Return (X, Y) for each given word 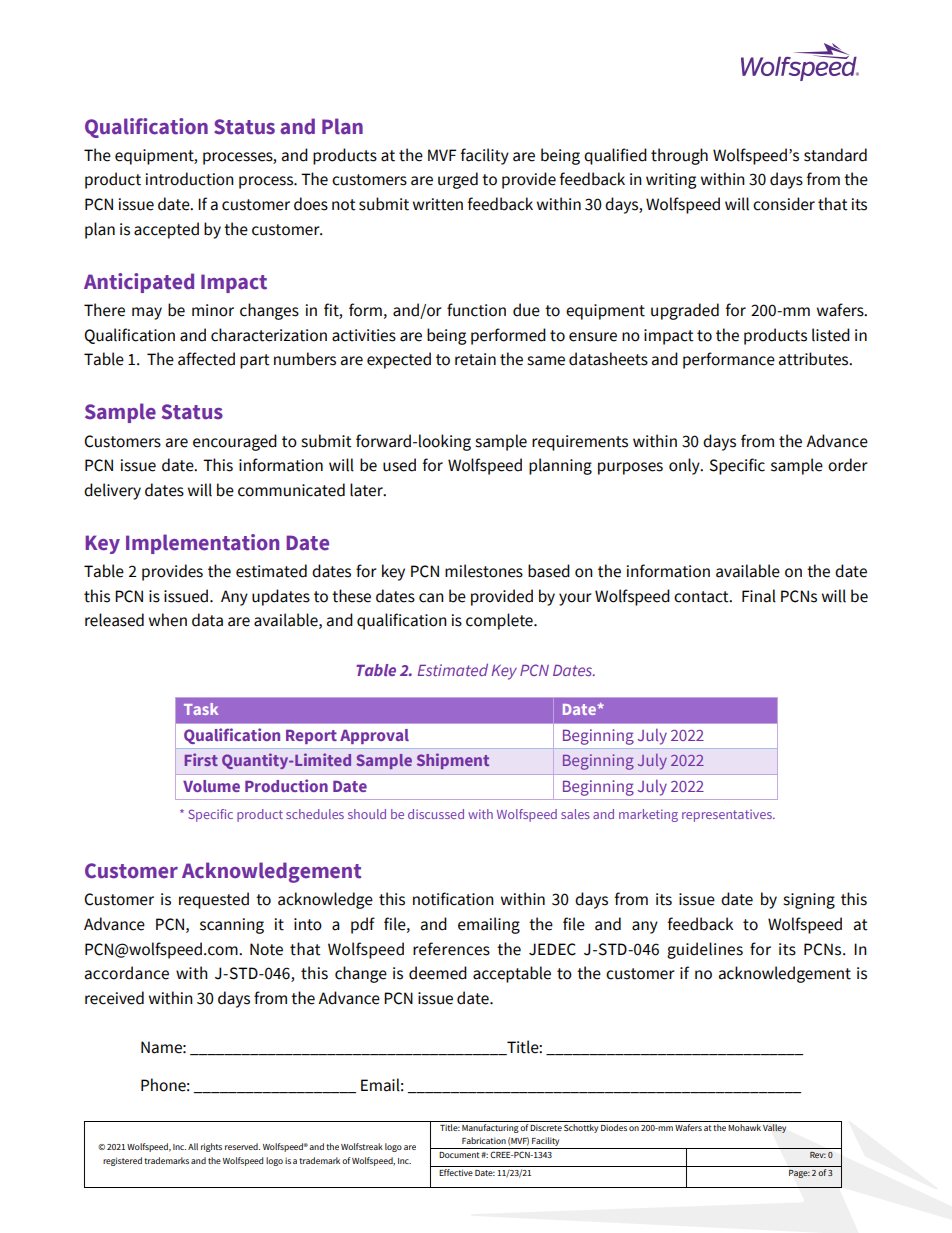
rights (211, 1147)
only (685, 466)
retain (475, 359)
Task (201, 709)
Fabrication (484, 1140)
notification (453, 899)
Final (759, 596)
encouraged (235, 442)
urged (458, 180)
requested (214, 900)
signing (809, 901)
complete (500, 621)
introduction (190, 179)
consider (784, 204)
